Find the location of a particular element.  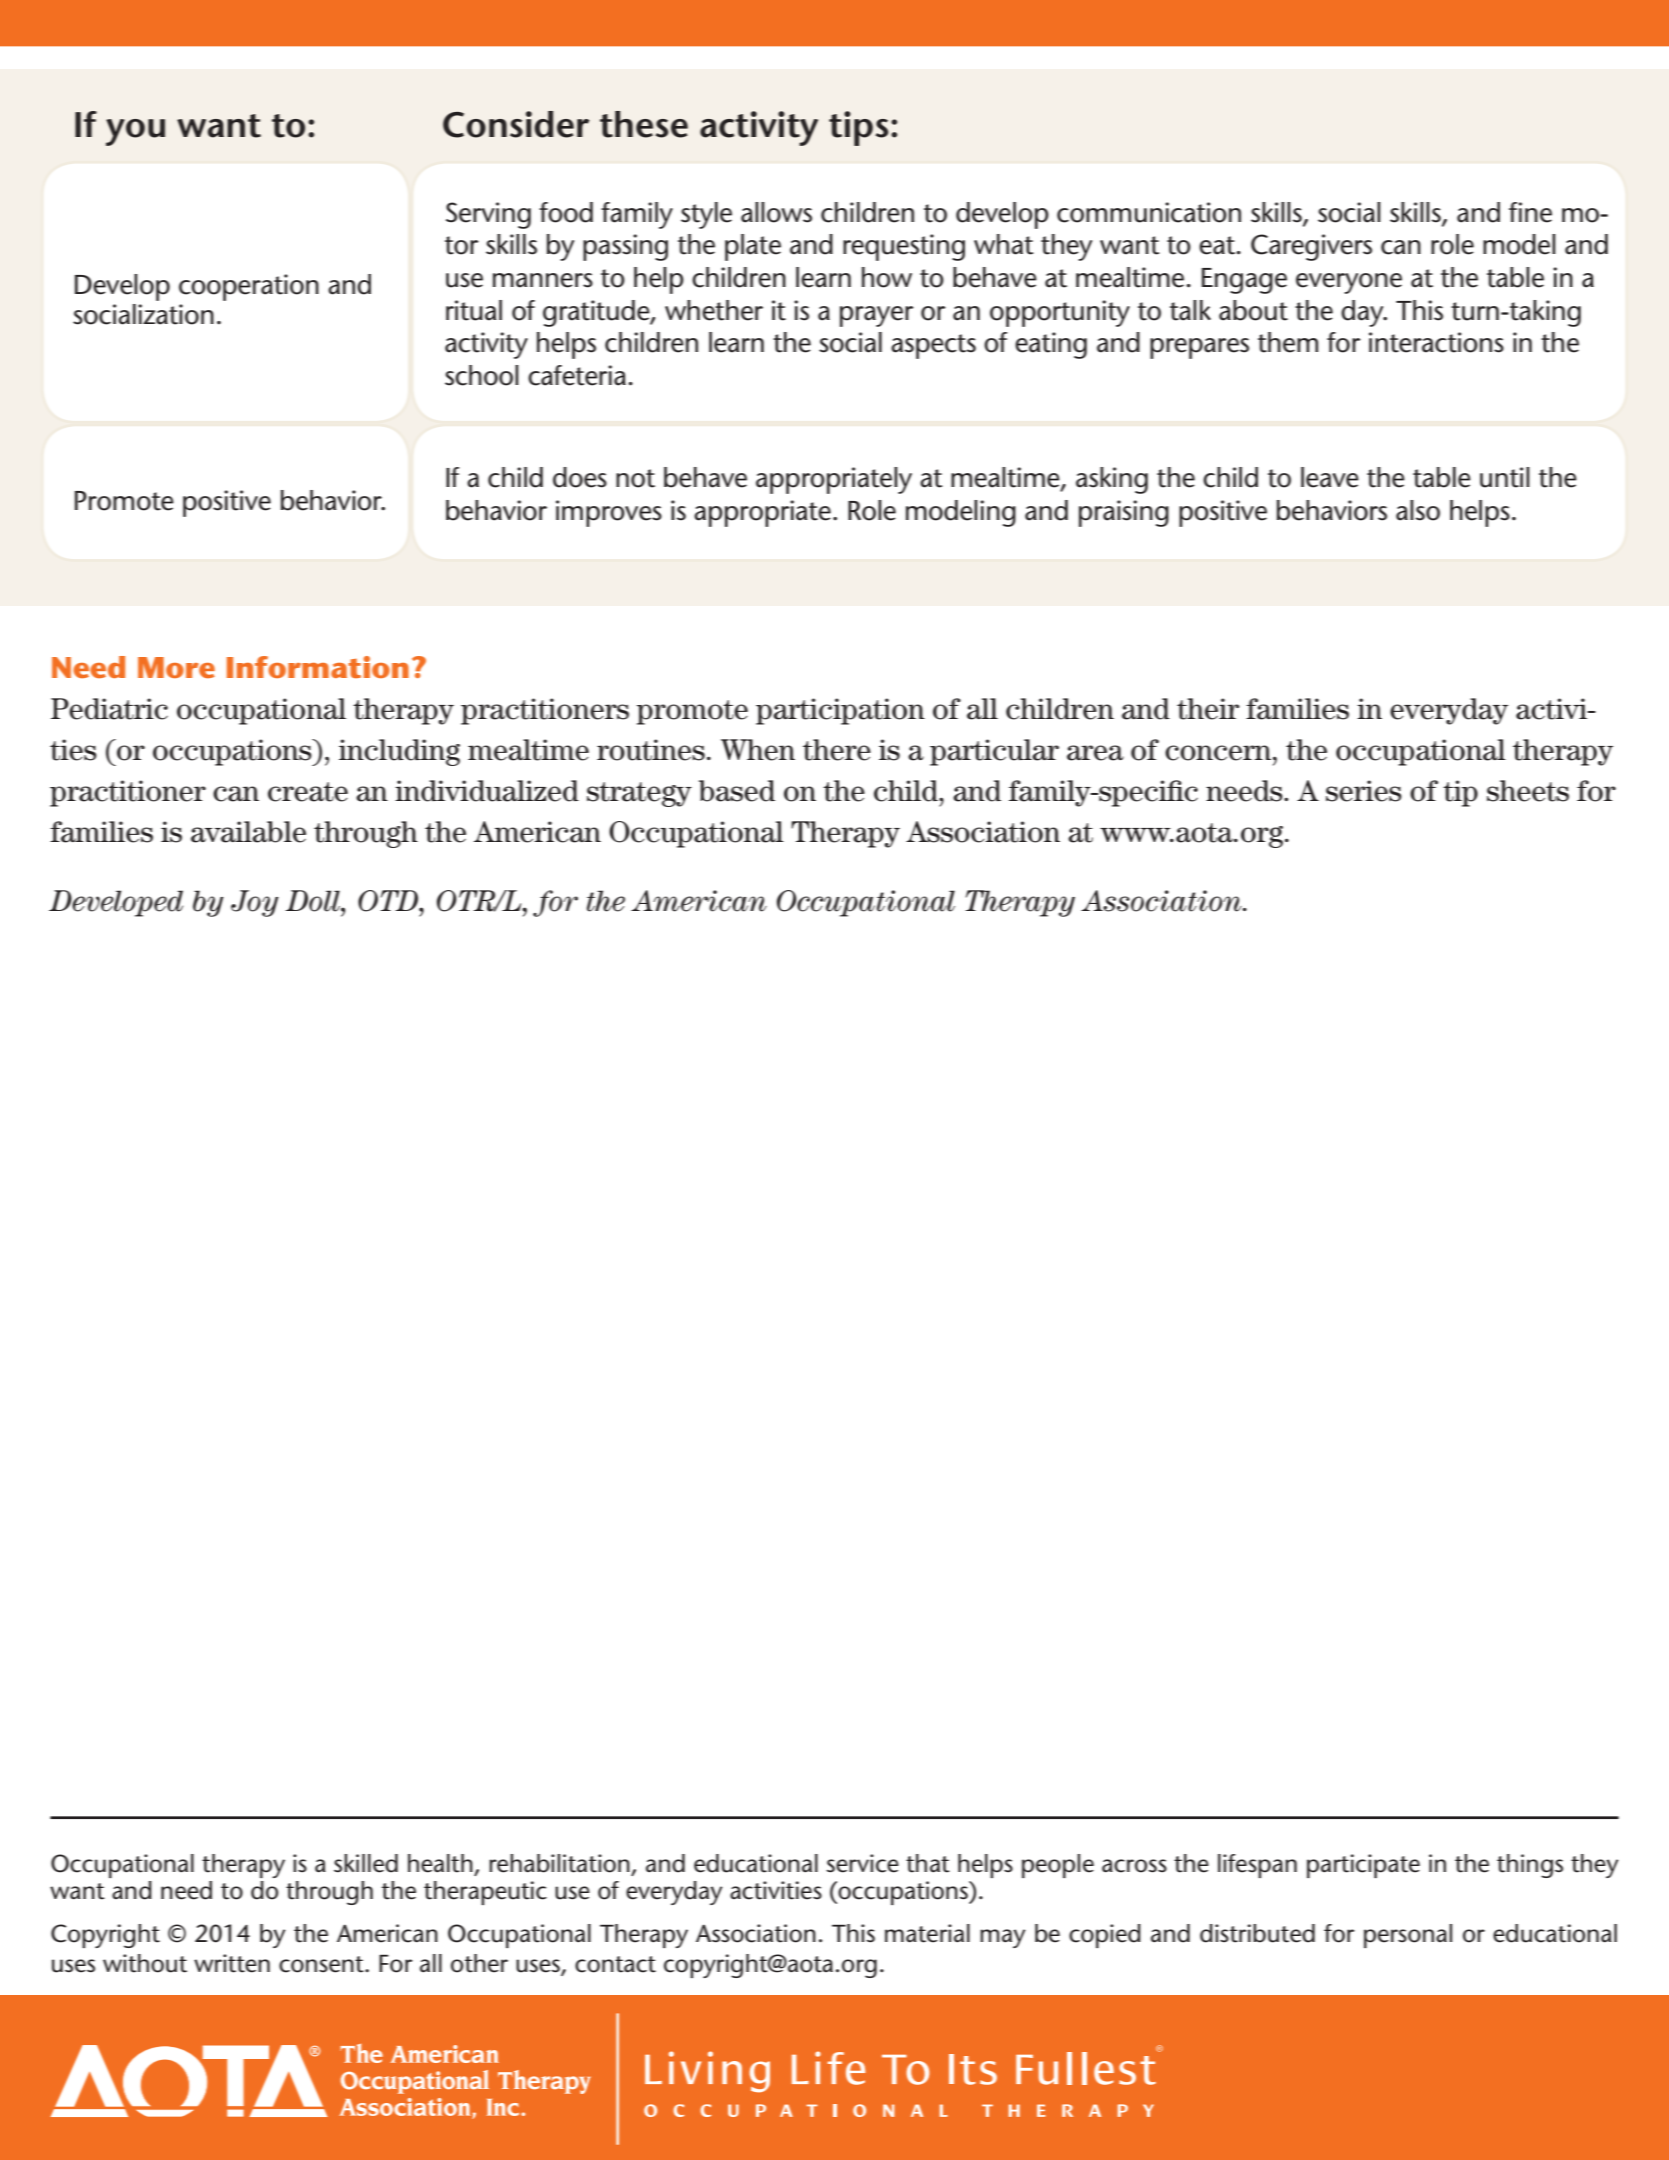

there is located at coordinates (837, 750).
